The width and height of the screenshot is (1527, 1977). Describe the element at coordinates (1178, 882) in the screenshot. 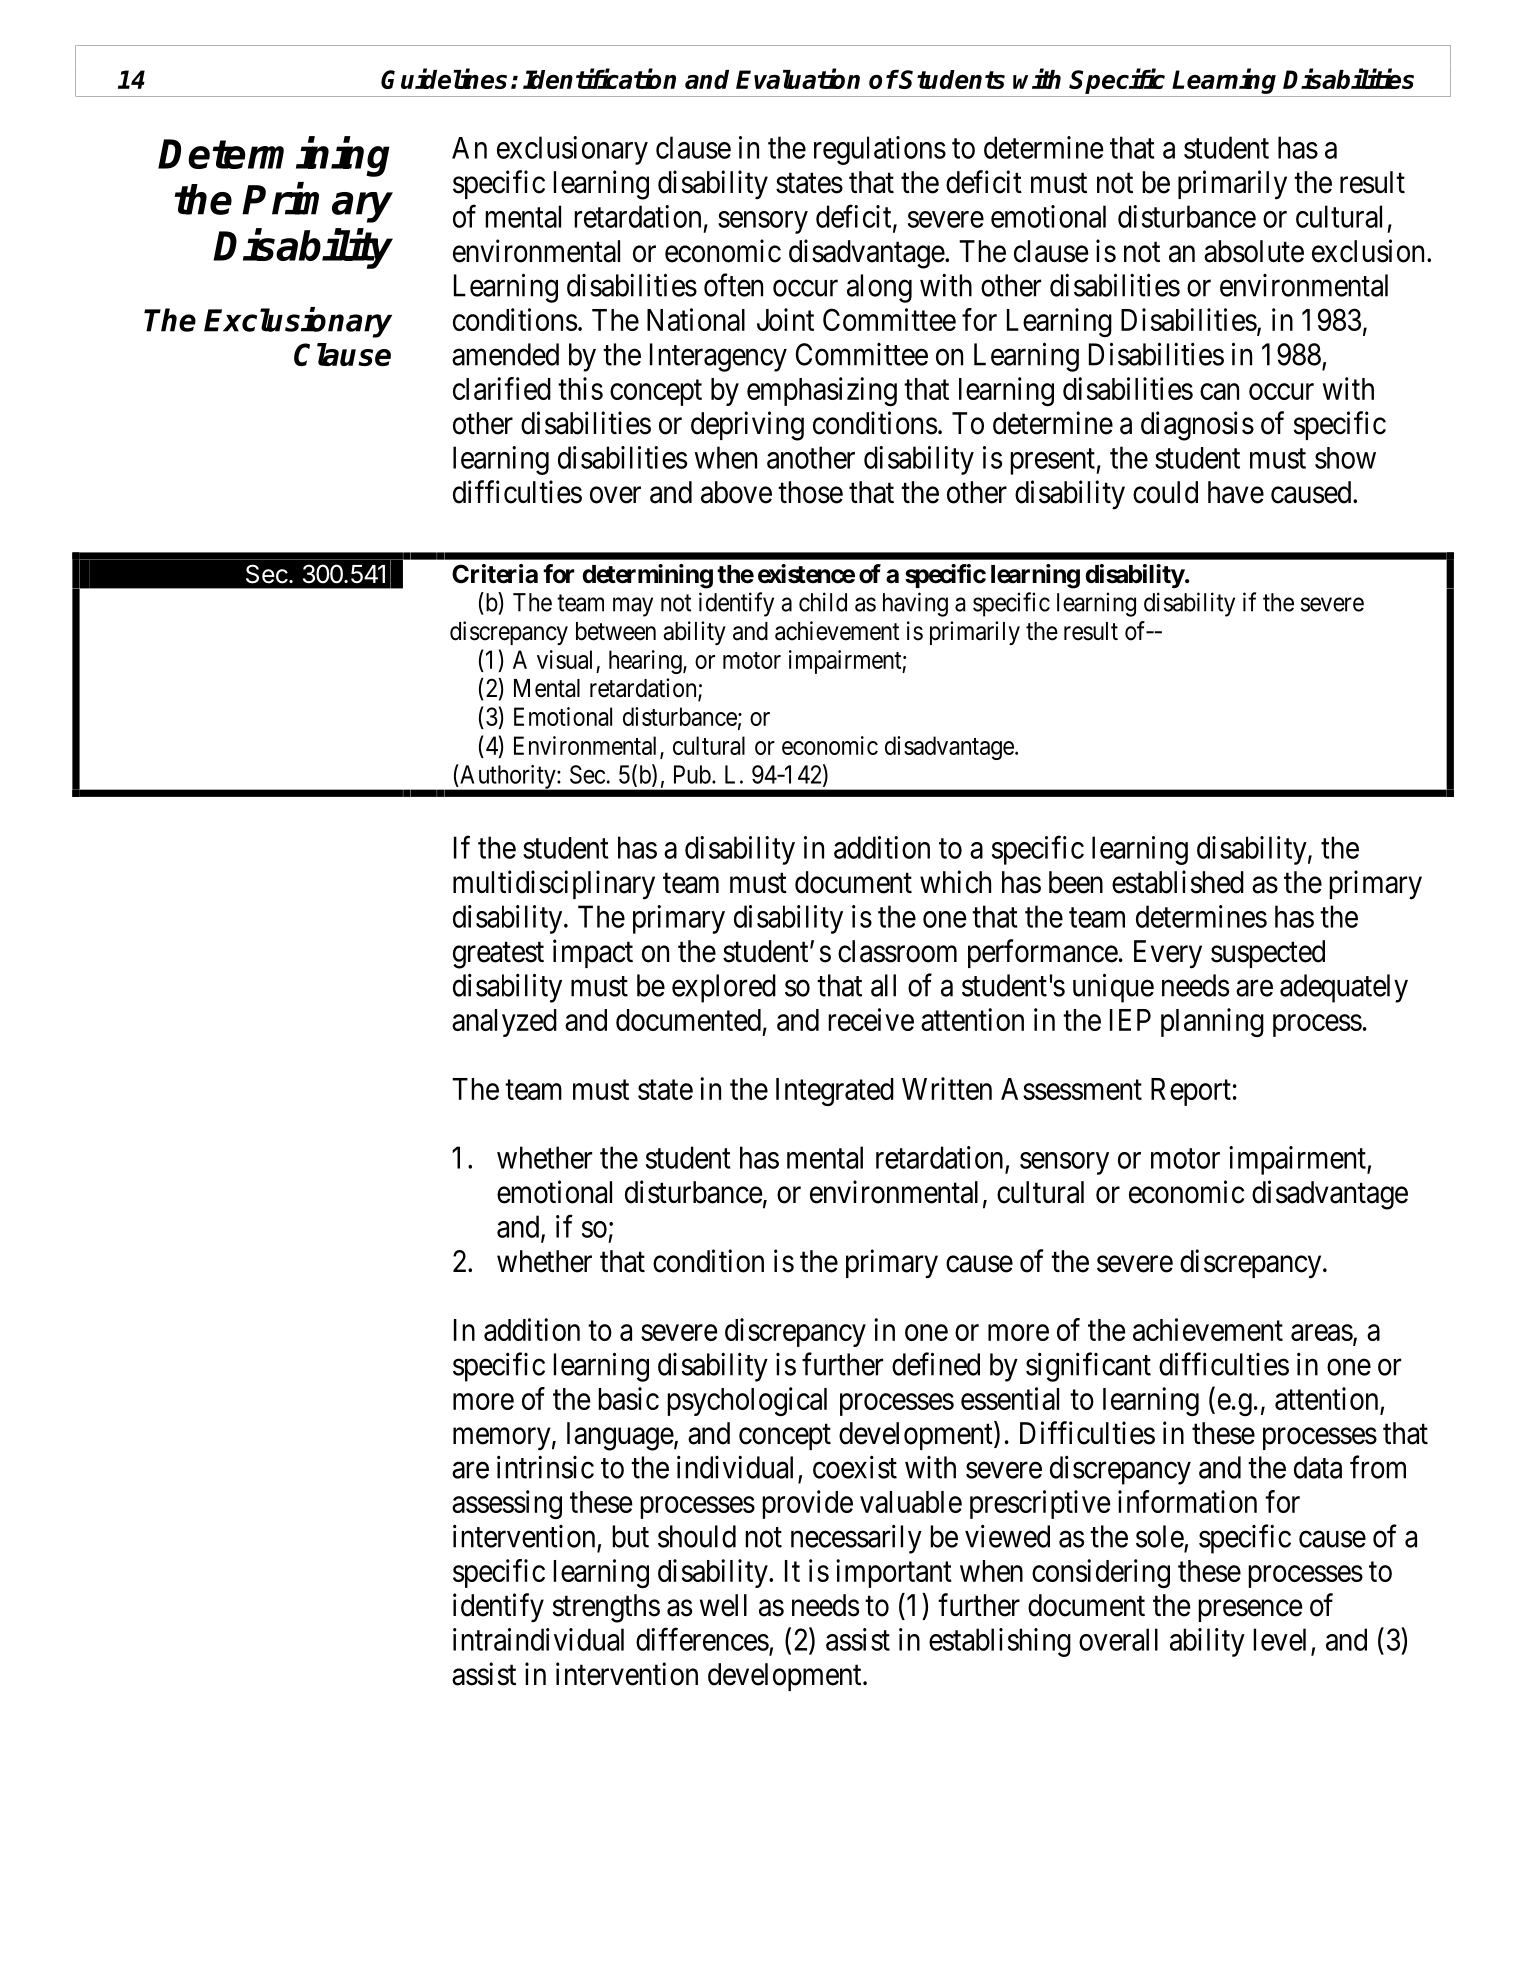

I see `established` at that location.
